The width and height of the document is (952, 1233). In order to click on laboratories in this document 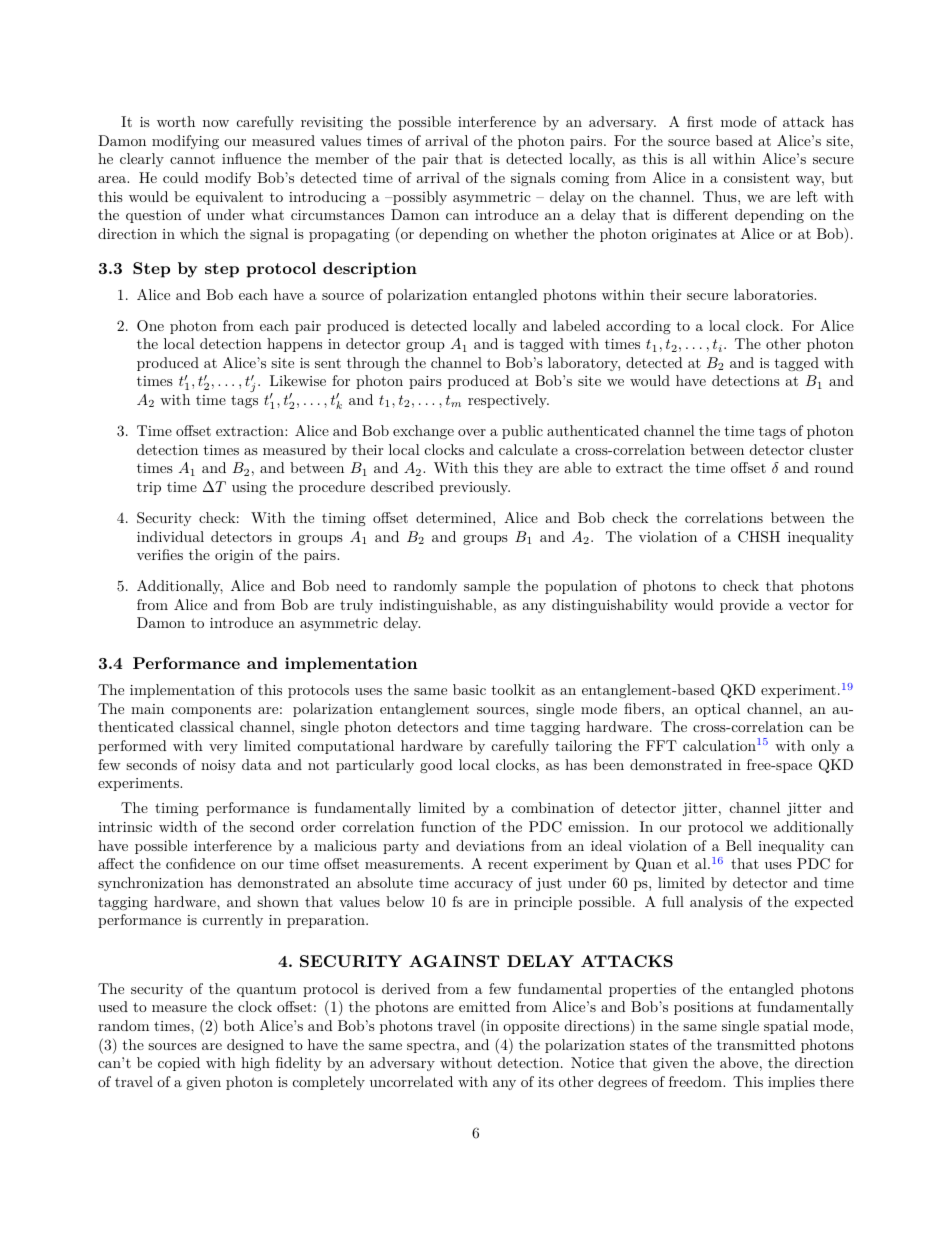, I will do `click(774, 294)`.
